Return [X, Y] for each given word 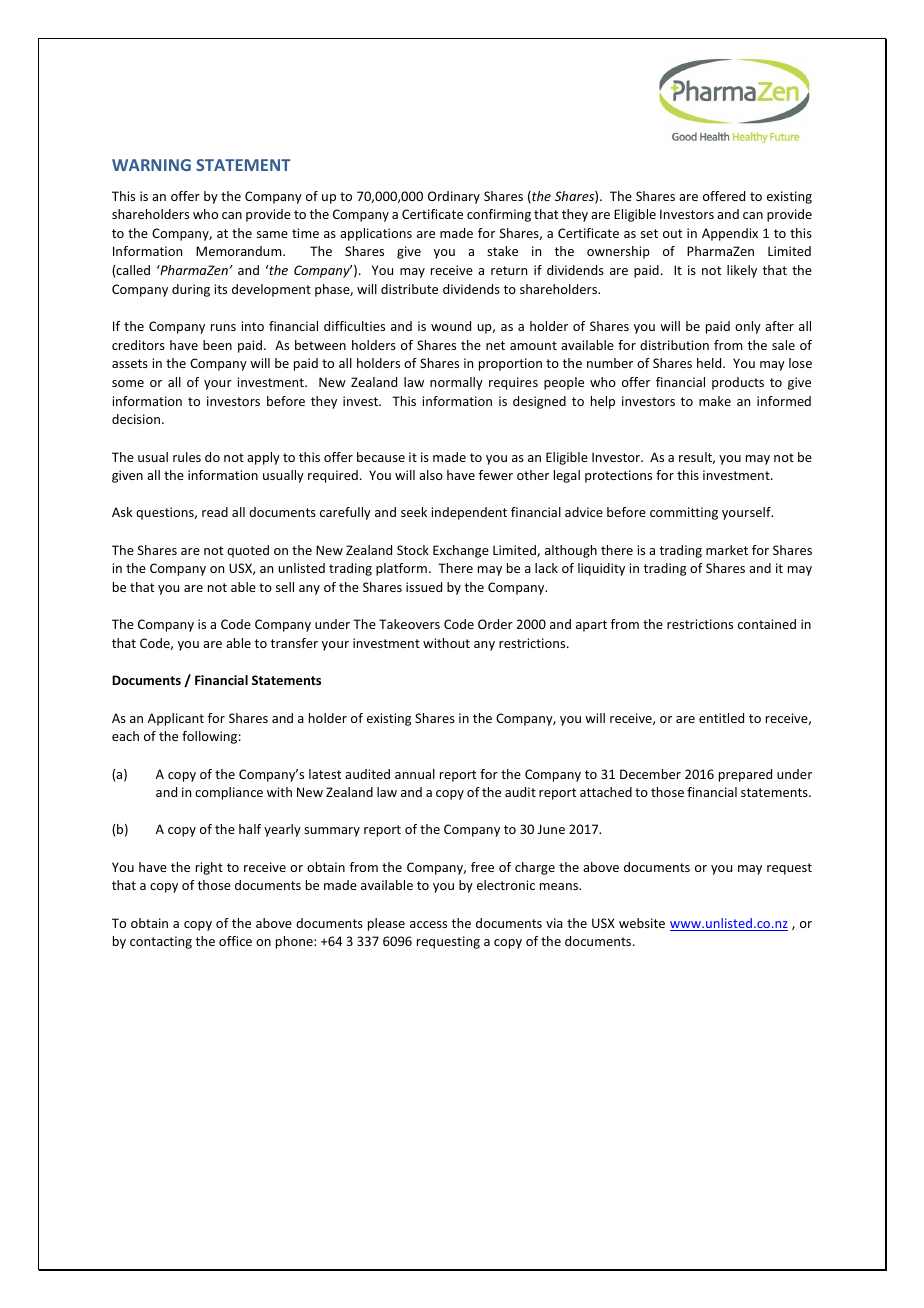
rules [187, 457]
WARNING [151, 165]
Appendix [730, 234]
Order [495, 624]
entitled [721, 718]
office [235, 941]
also [431, 475]
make [715, 401]
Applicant [176, 719]
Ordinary [454, 197]
